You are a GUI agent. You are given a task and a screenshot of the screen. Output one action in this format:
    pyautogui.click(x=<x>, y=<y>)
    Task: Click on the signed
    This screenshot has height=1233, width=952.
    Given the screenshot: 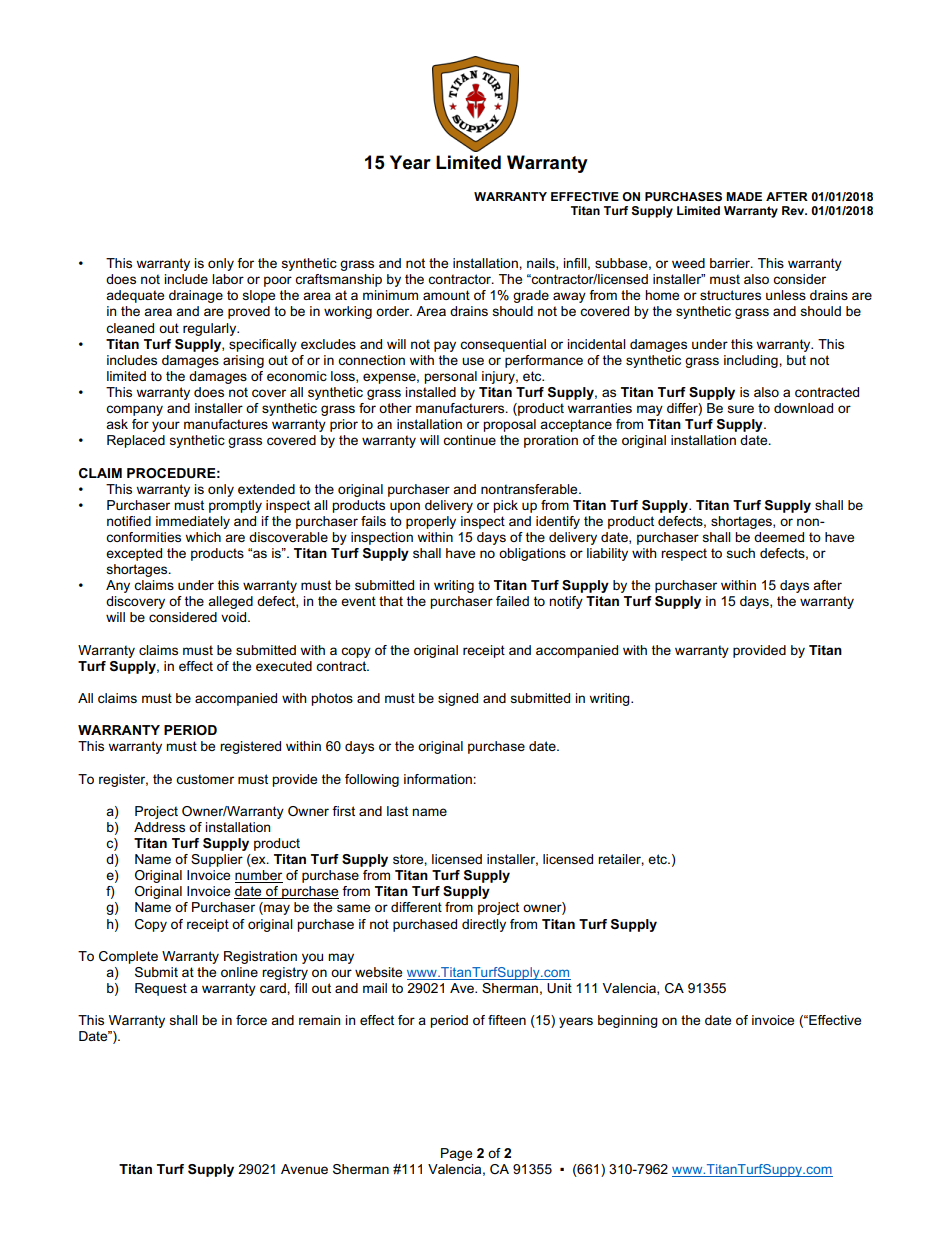 What is the action you would take?
    pyautogui.click(x=458, y=699)
